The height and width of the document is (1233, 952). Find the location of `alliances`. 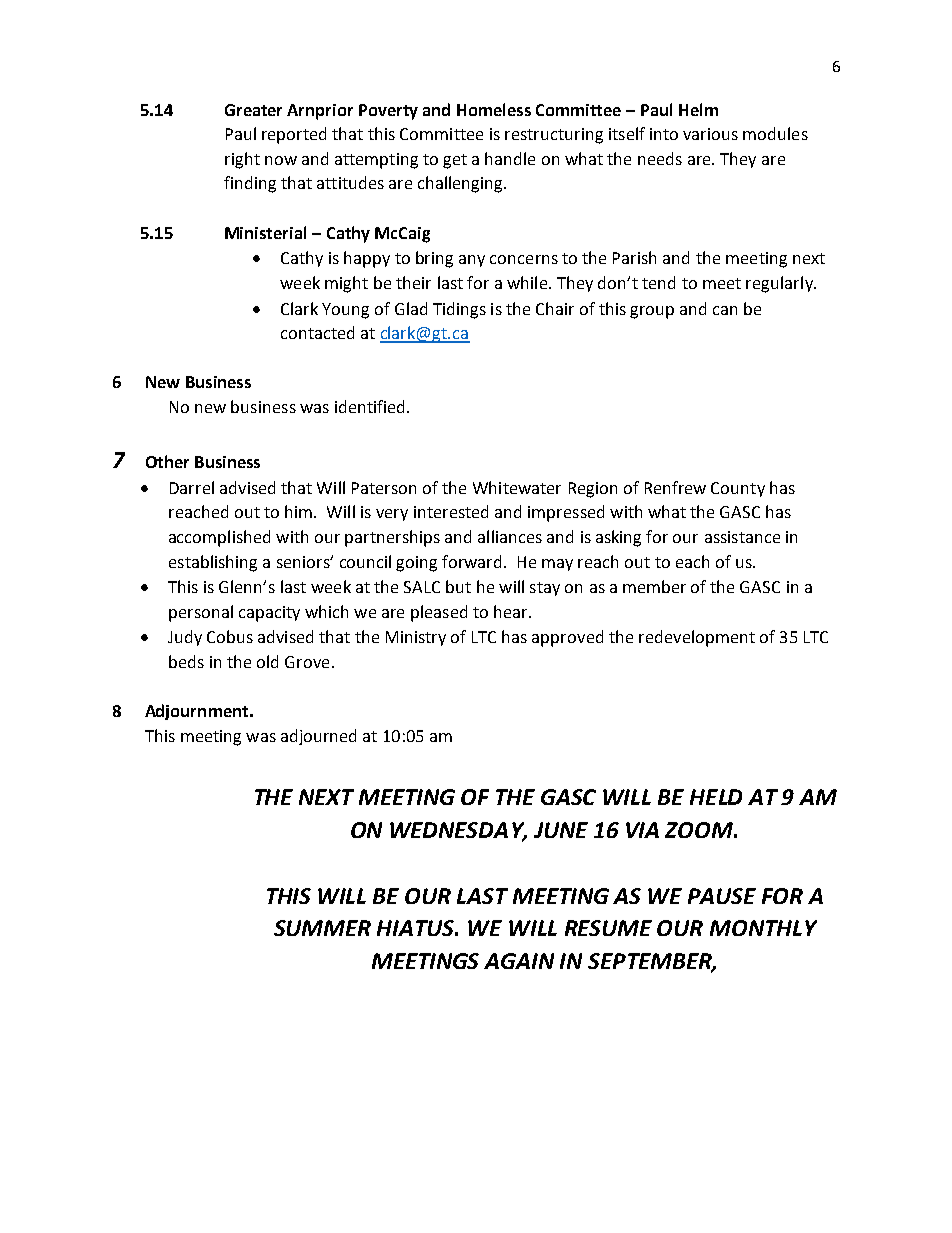

alliances is located at coordinates (510, 536).
